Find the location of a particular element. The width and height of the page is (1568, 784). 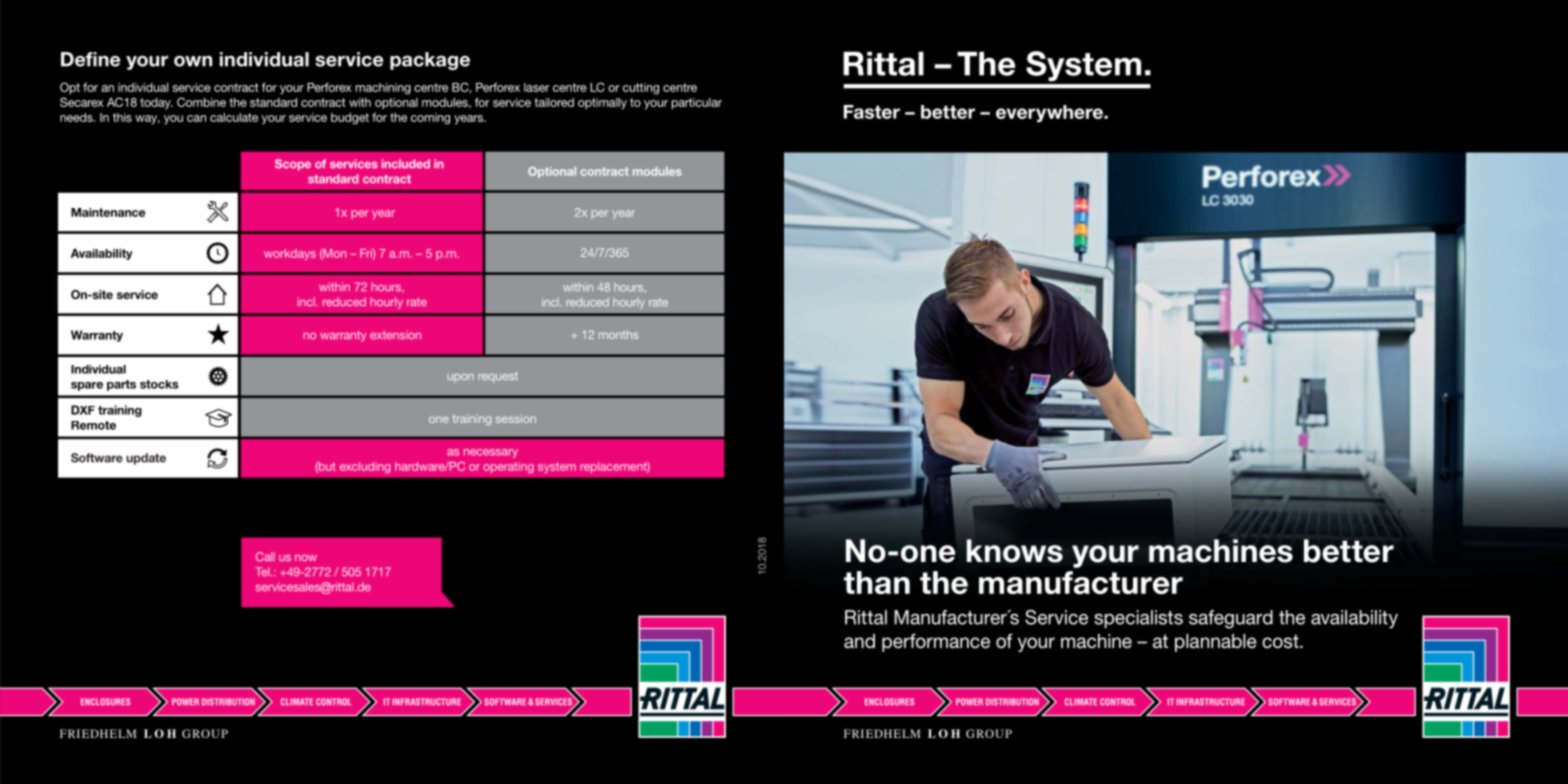

particular is located at coordinates (697, 104).
